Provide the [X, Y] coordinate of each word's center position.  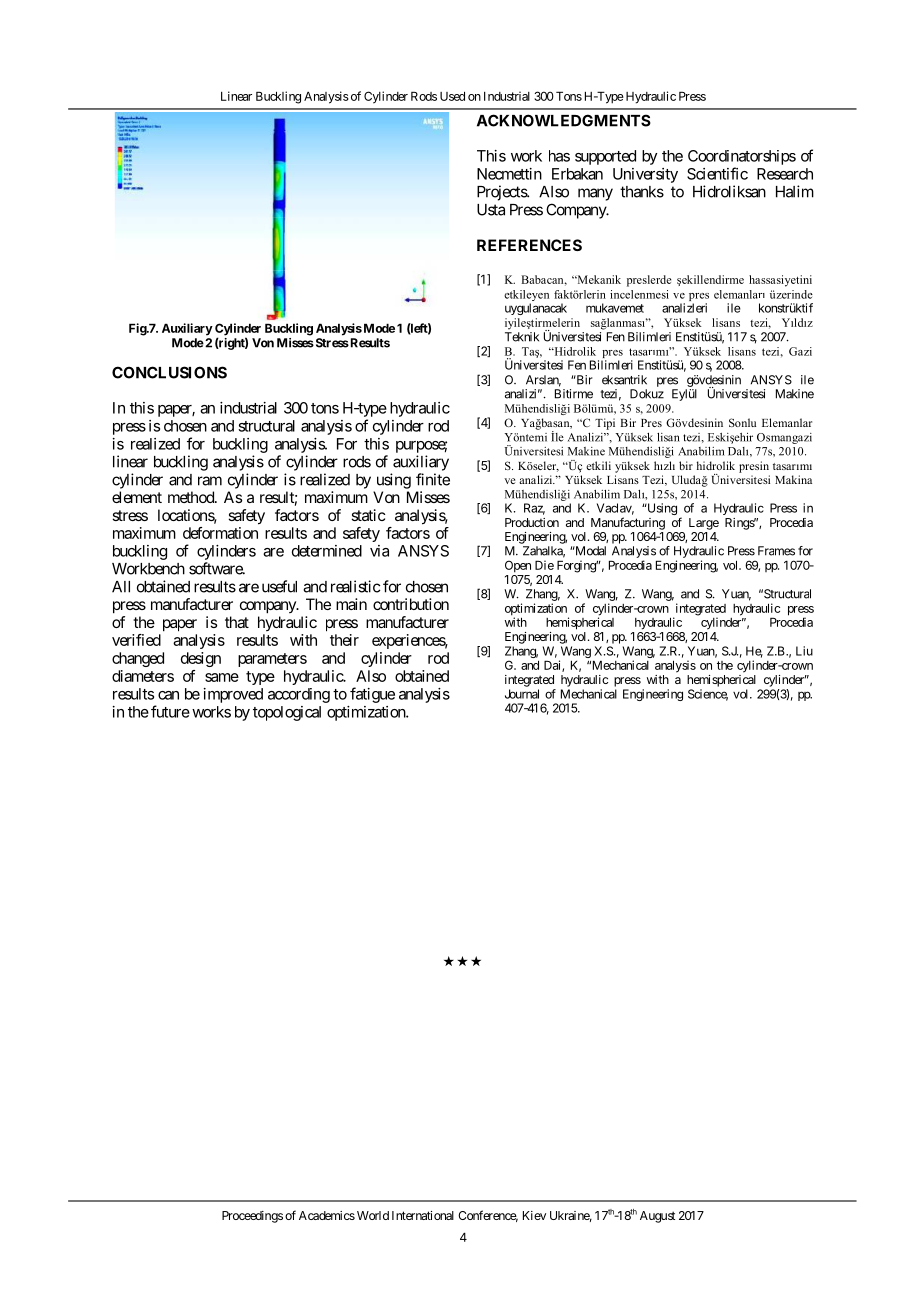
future [170, 711]
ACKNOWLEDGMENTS [564, 120]
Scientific [717, 173]
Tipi [605, 424]
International [423, 1215]
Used [452, 96]
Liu [804, 651]
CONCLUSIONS [169, 372]
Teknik [522, 337]
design [201, 659]
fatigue [372, 695]
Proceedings [252, 1217]
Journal [522, 694]
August [657, 1217]
